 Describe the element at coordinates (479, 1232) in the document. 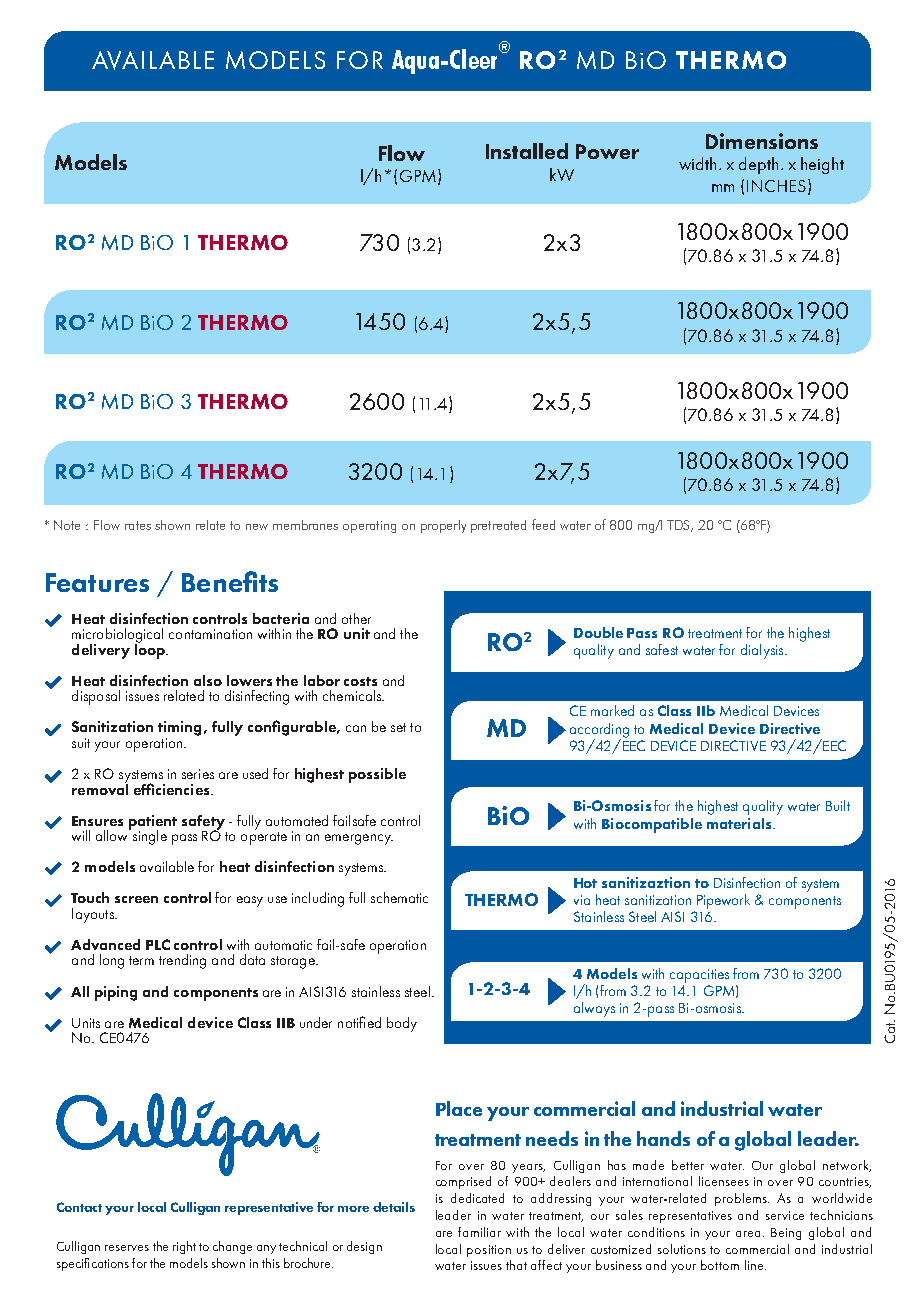

I see `familiar` at that location.
